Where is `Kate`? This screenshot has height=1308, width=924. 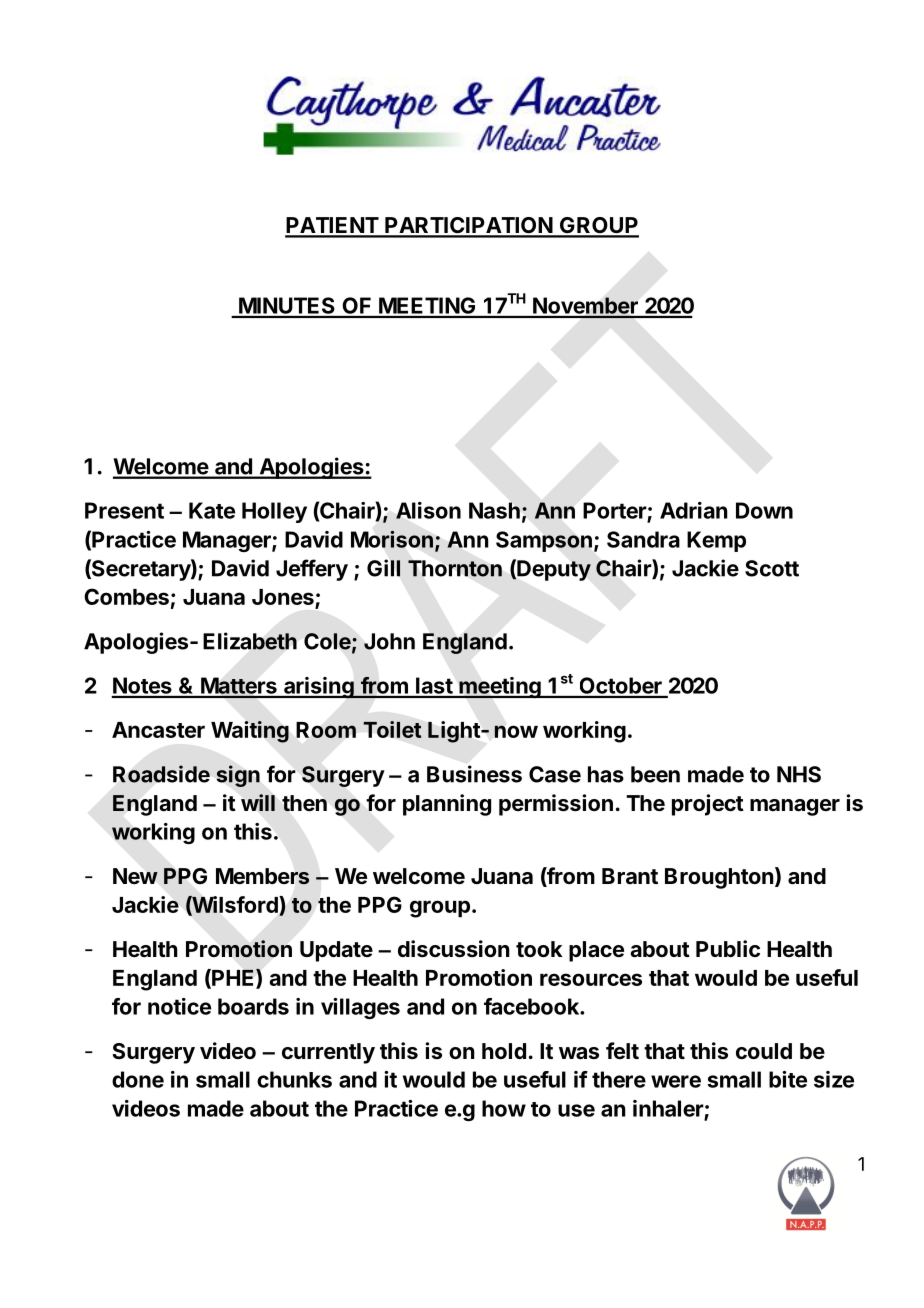 Kate is located at coordinates (212, 510).
